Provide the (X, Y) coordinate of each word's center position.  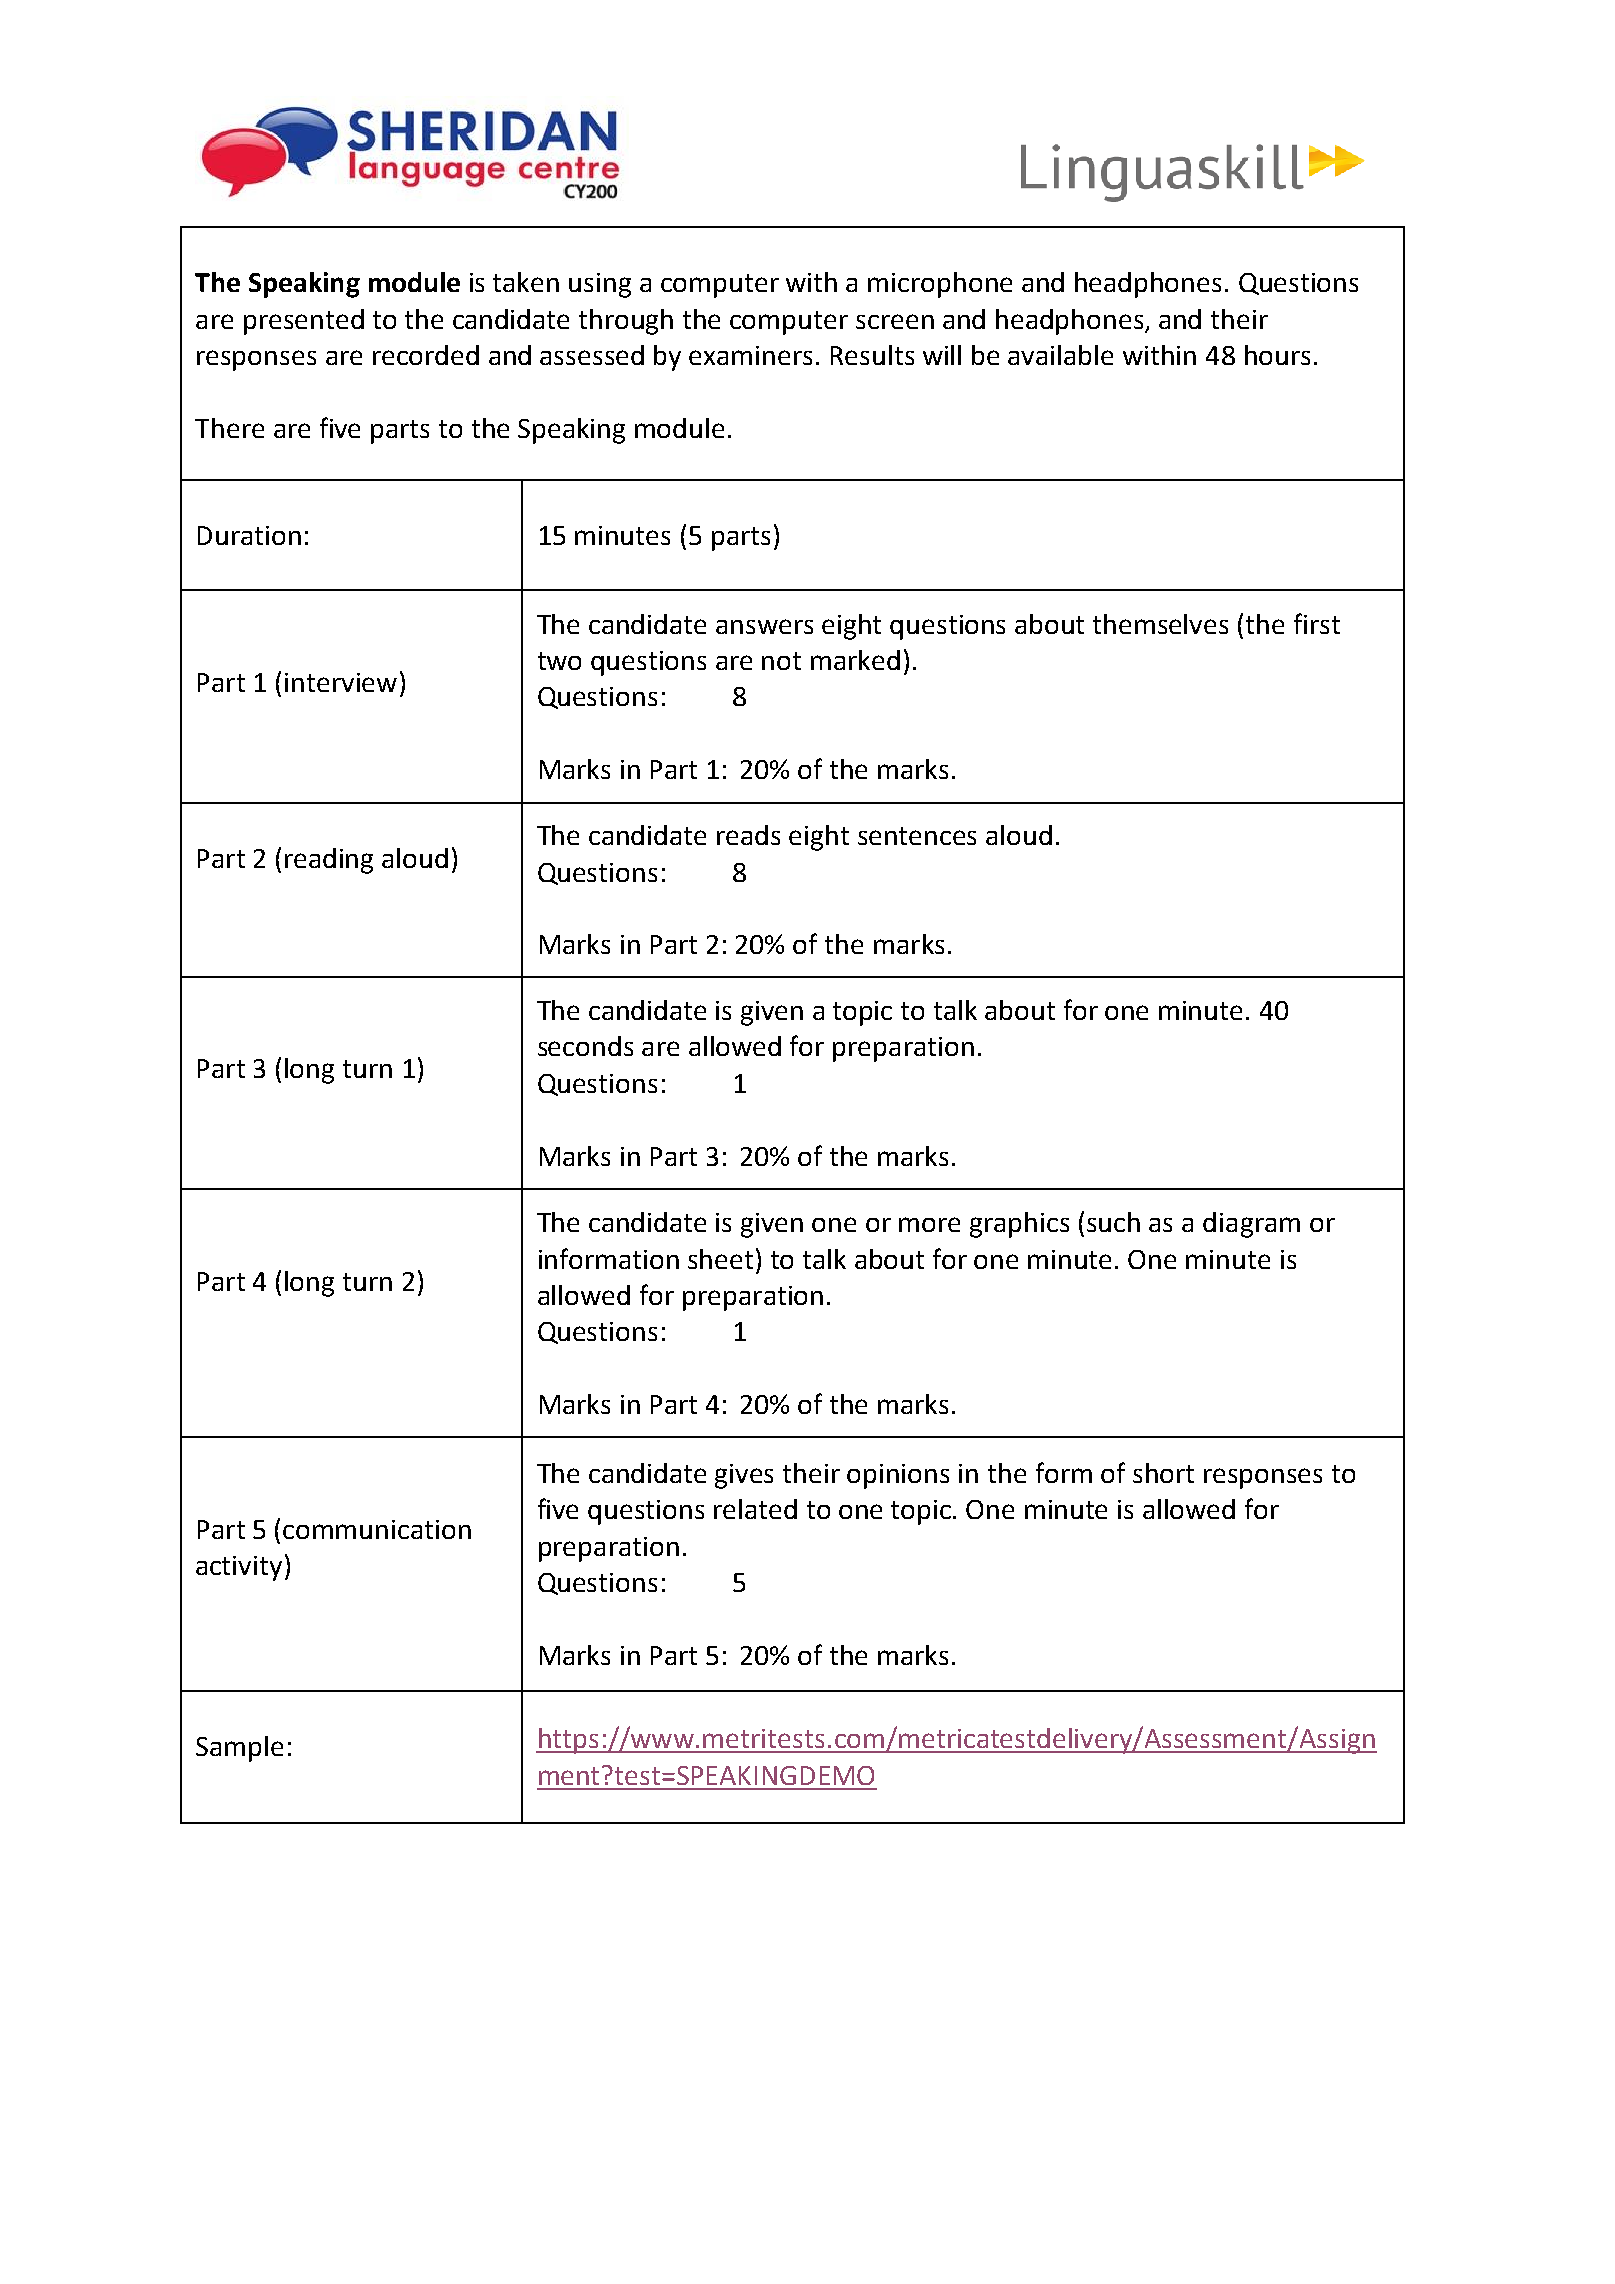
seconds (585, 1046)
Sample (239, 1749)
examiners (750, 355)
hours (1277, 355)
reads (748, 835)
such (1113, 1222)
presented (304, 322)
